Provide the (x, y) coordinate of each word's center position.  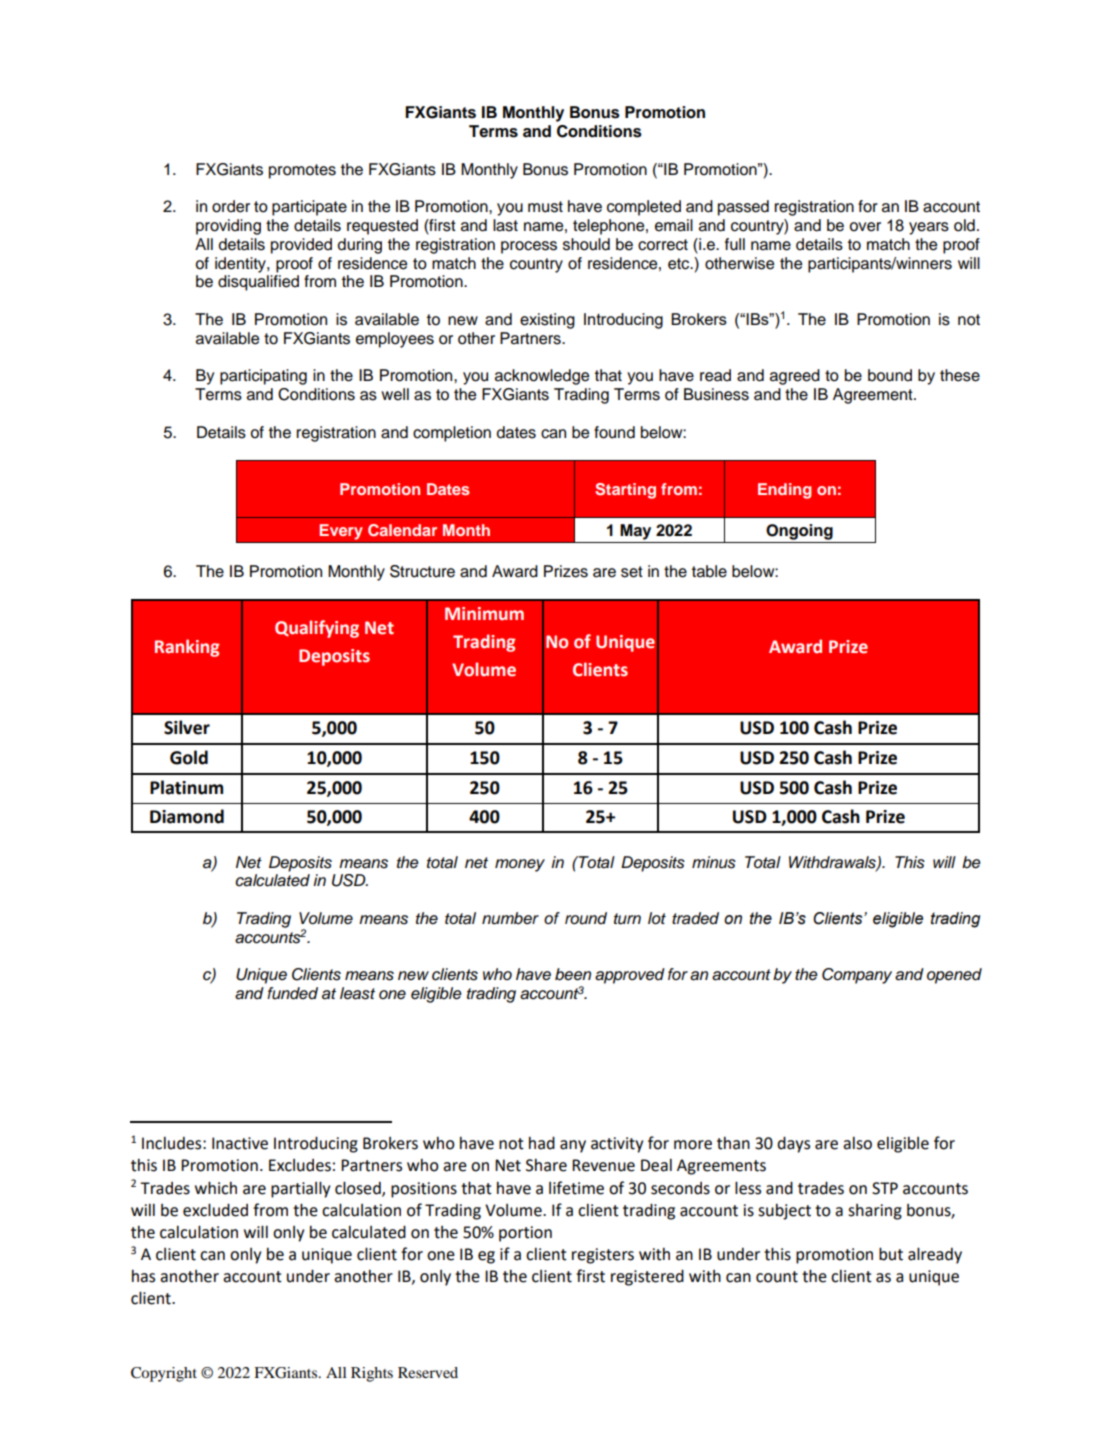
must (545, 207)
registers (603, 1256)
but (891, 1254)
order (231, 206)
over (865, 227)
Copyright (164, 1374)
